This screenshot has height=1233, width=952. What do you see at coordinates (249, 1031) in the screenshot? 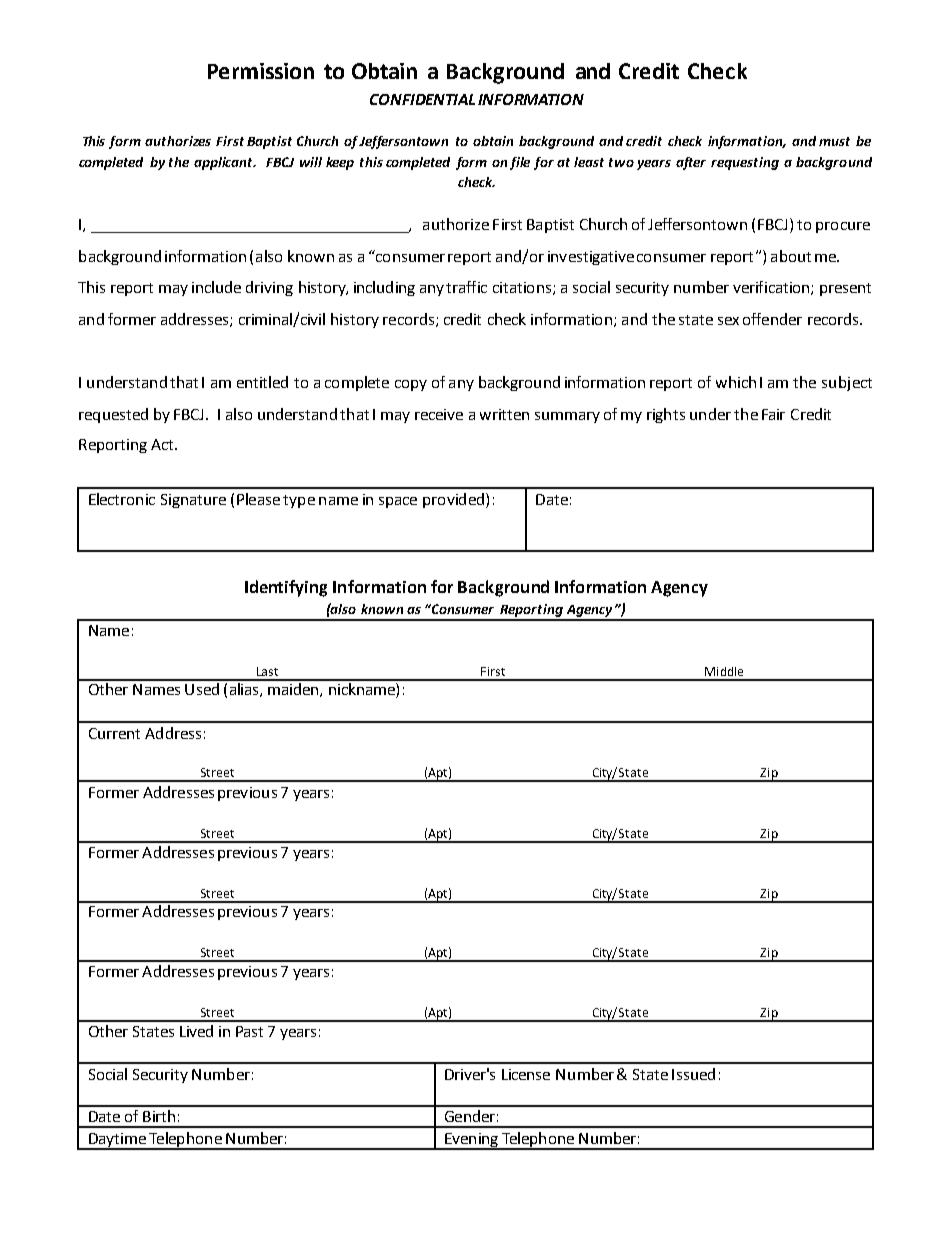
I see `Past` at bounding box center [249, 1031].
